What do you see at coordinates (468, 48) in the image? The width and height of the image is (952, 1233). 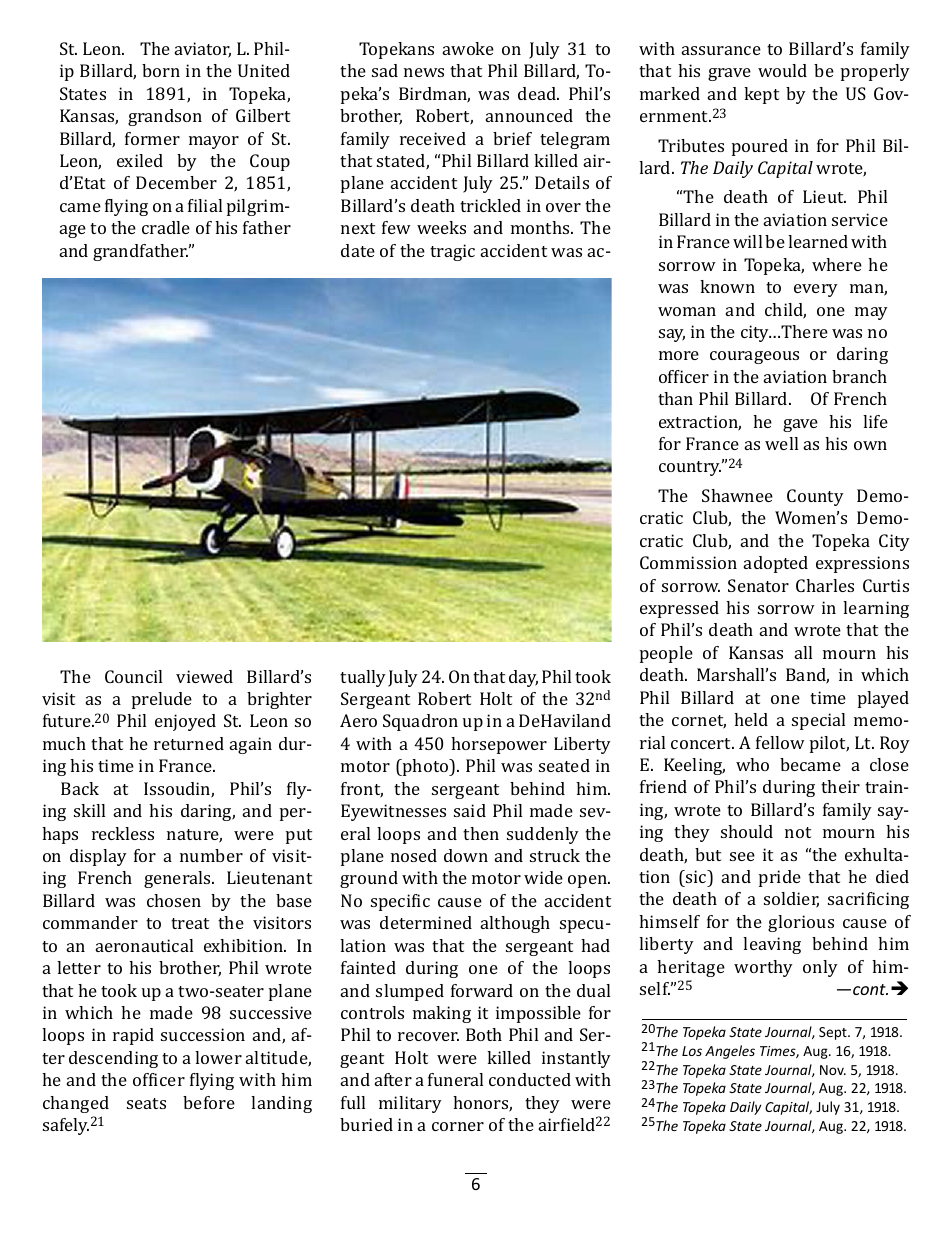 I see `awoke` at bounding box center [468, 48].
